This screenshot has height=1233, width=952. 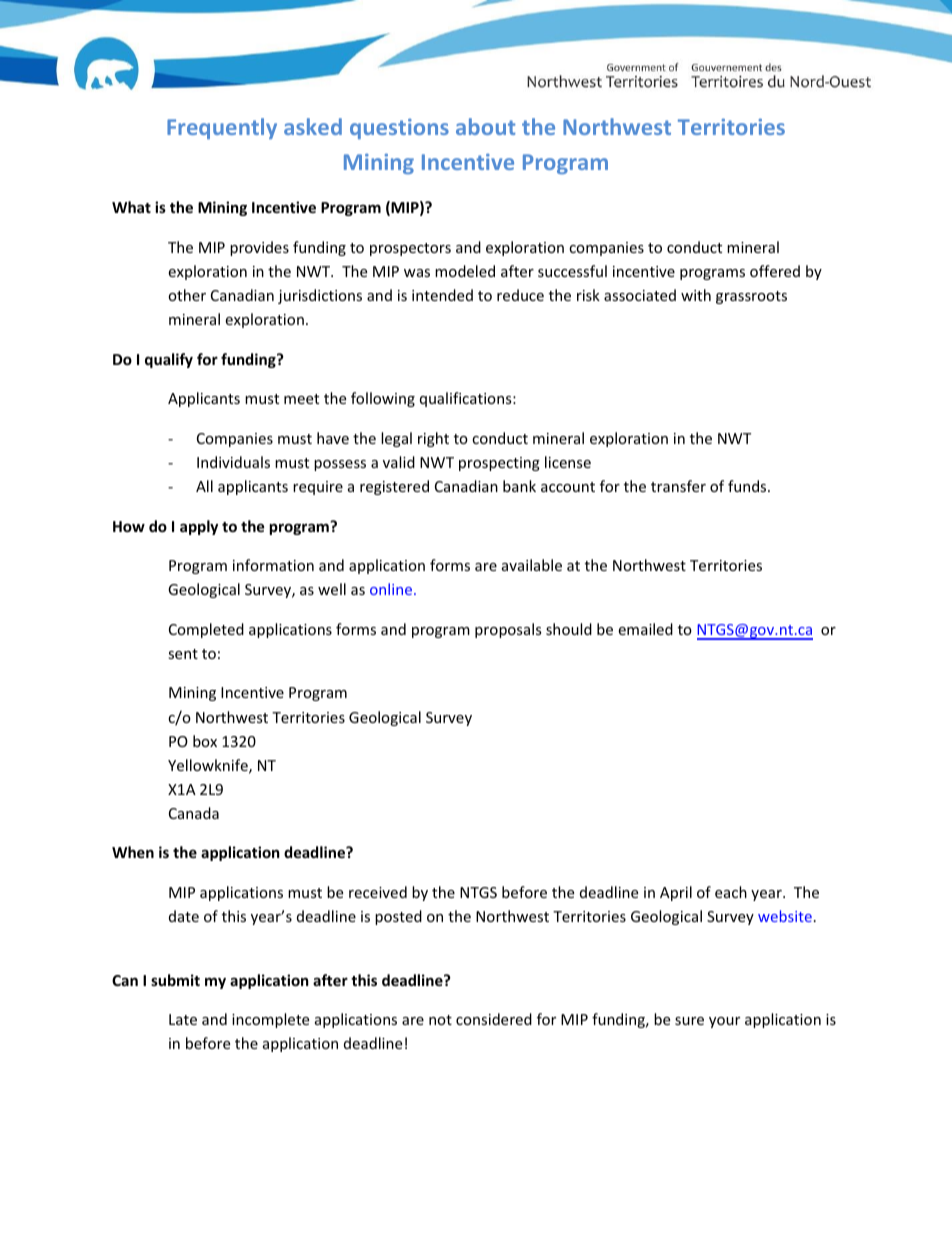 What do you see at coordinates (175, 980) in the screenshot?
I see `submit` at bounding box center [175, 980].
